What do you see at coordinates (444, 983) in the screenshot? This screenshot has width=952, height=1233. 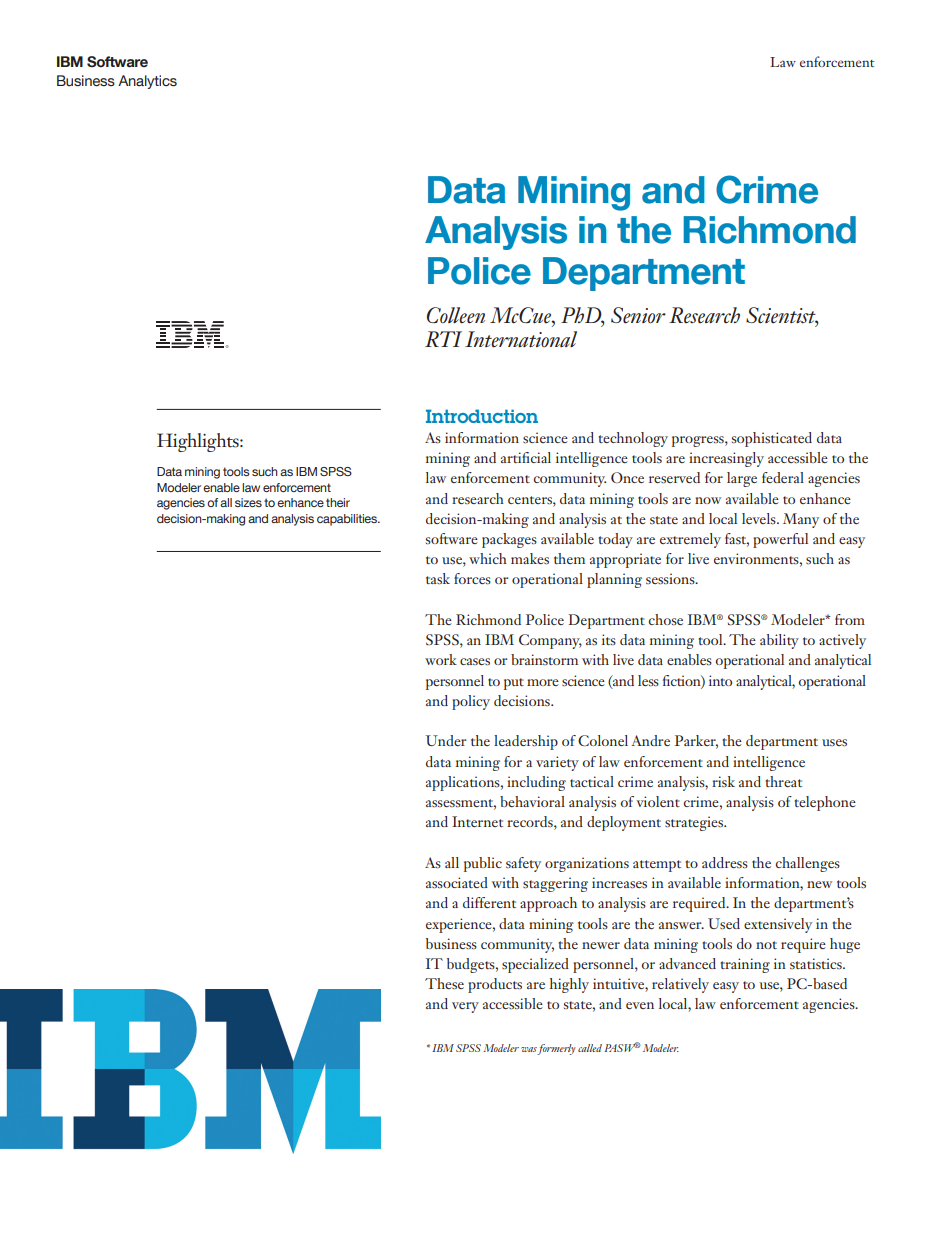 I see `These` at bounding box center [444, 983].
